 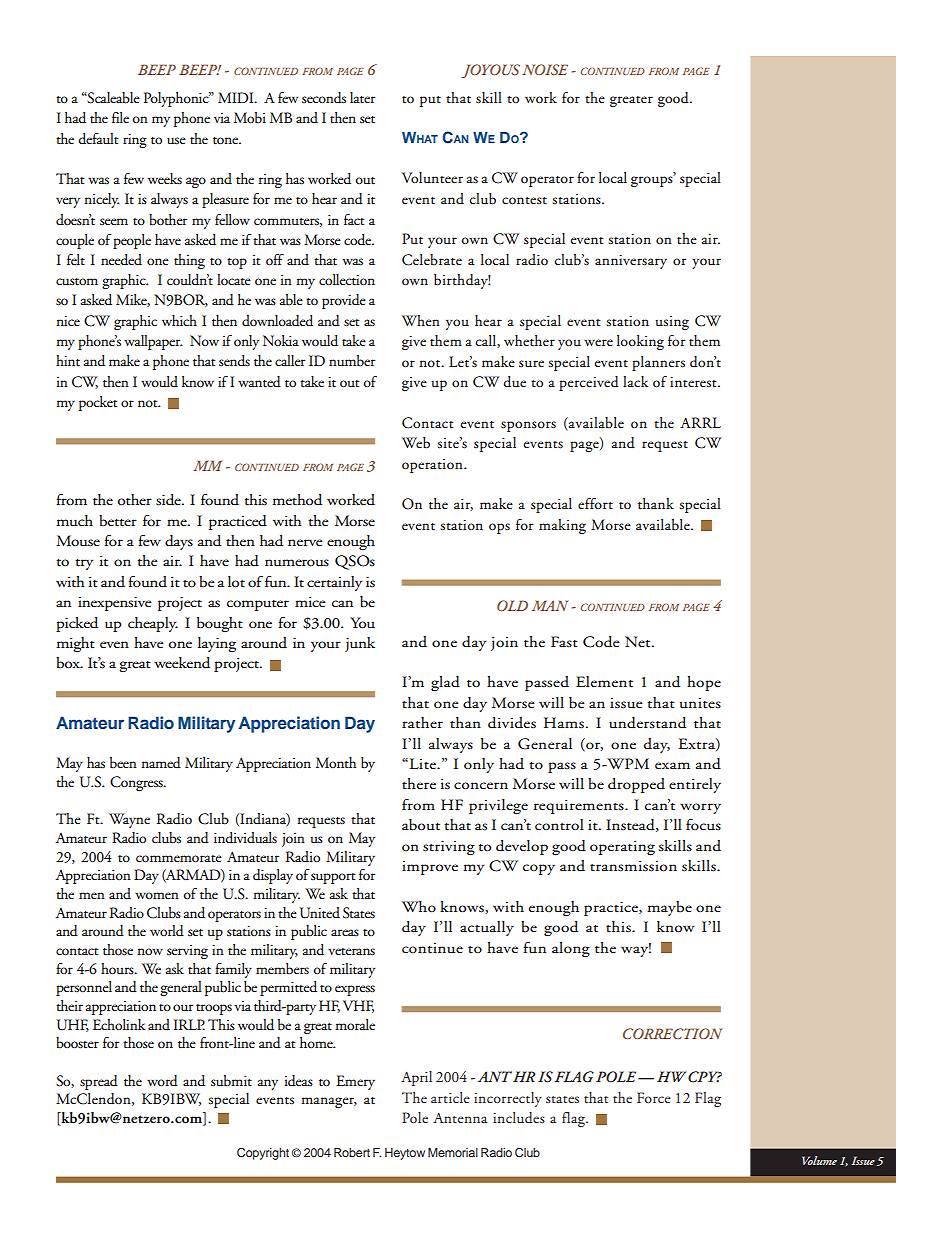 What do you see at coordinates (153, 624) in the screenshot?
I see `cheaply` at bounding box center [153, 624].
